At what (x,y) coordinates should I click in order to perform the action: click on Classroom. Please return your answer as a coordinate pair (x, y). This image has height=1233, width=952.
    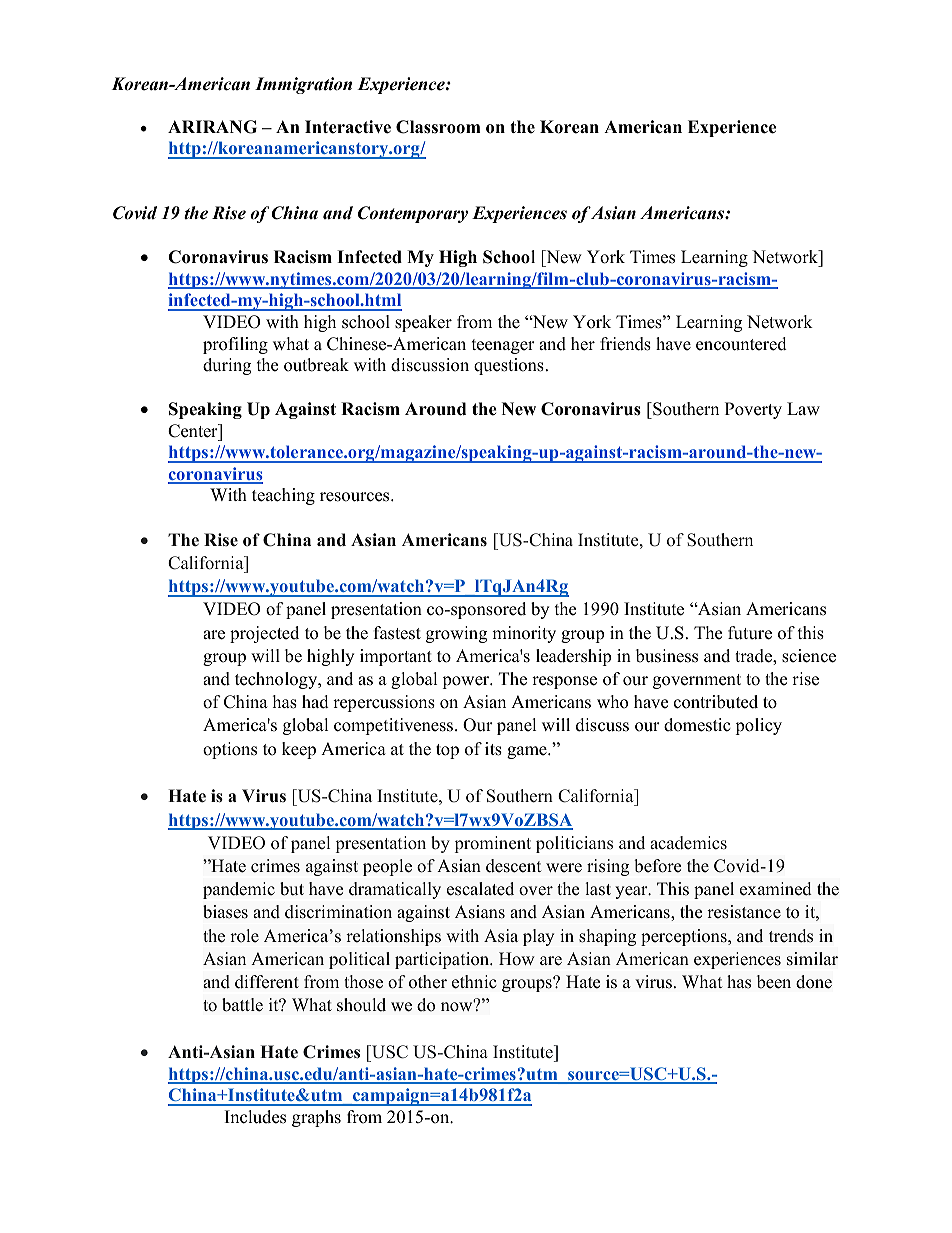
    Looking at the image, I should click on (438, 127).
